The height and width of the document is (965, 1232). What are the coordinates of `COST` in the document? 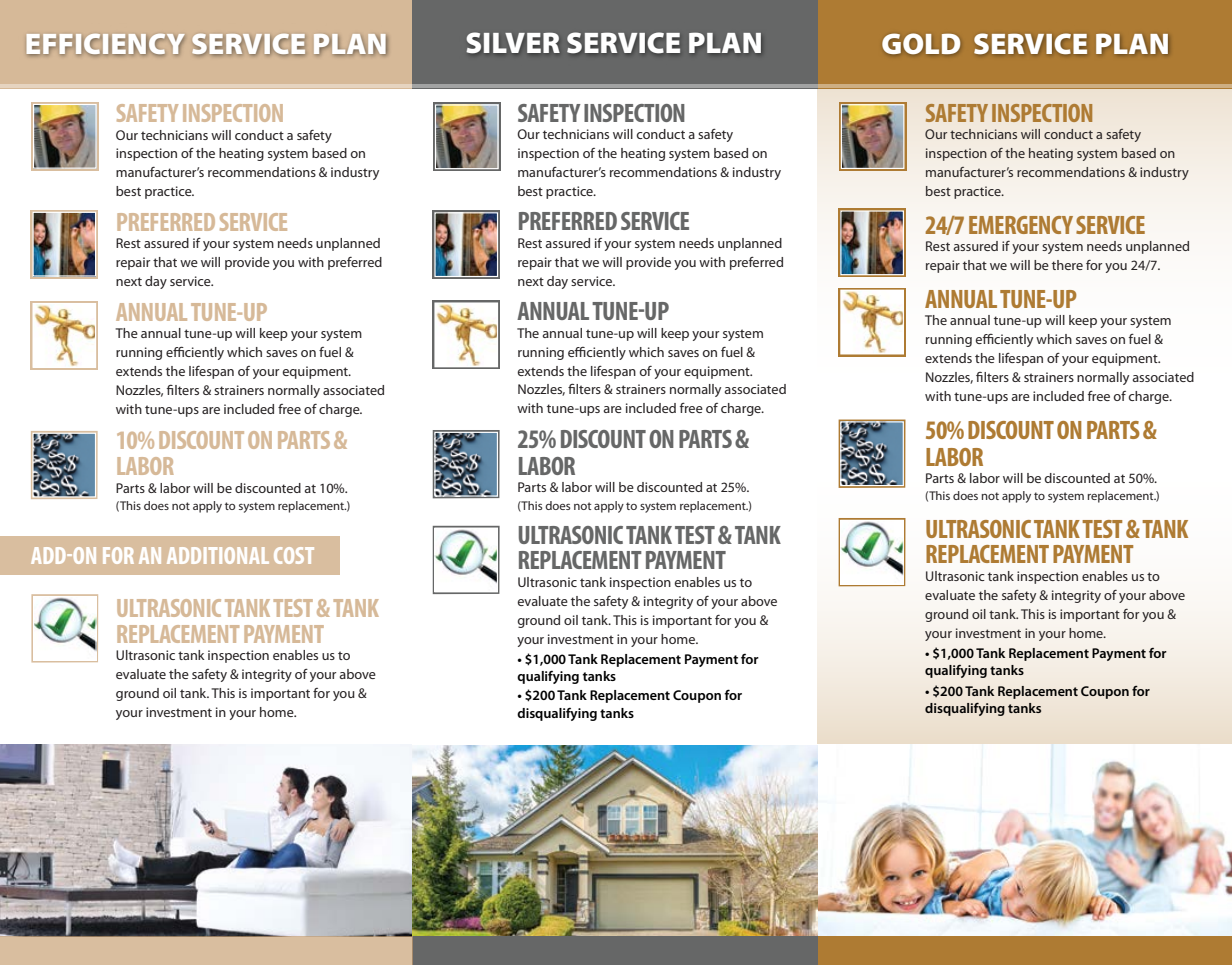 It's located at (294, 555).
